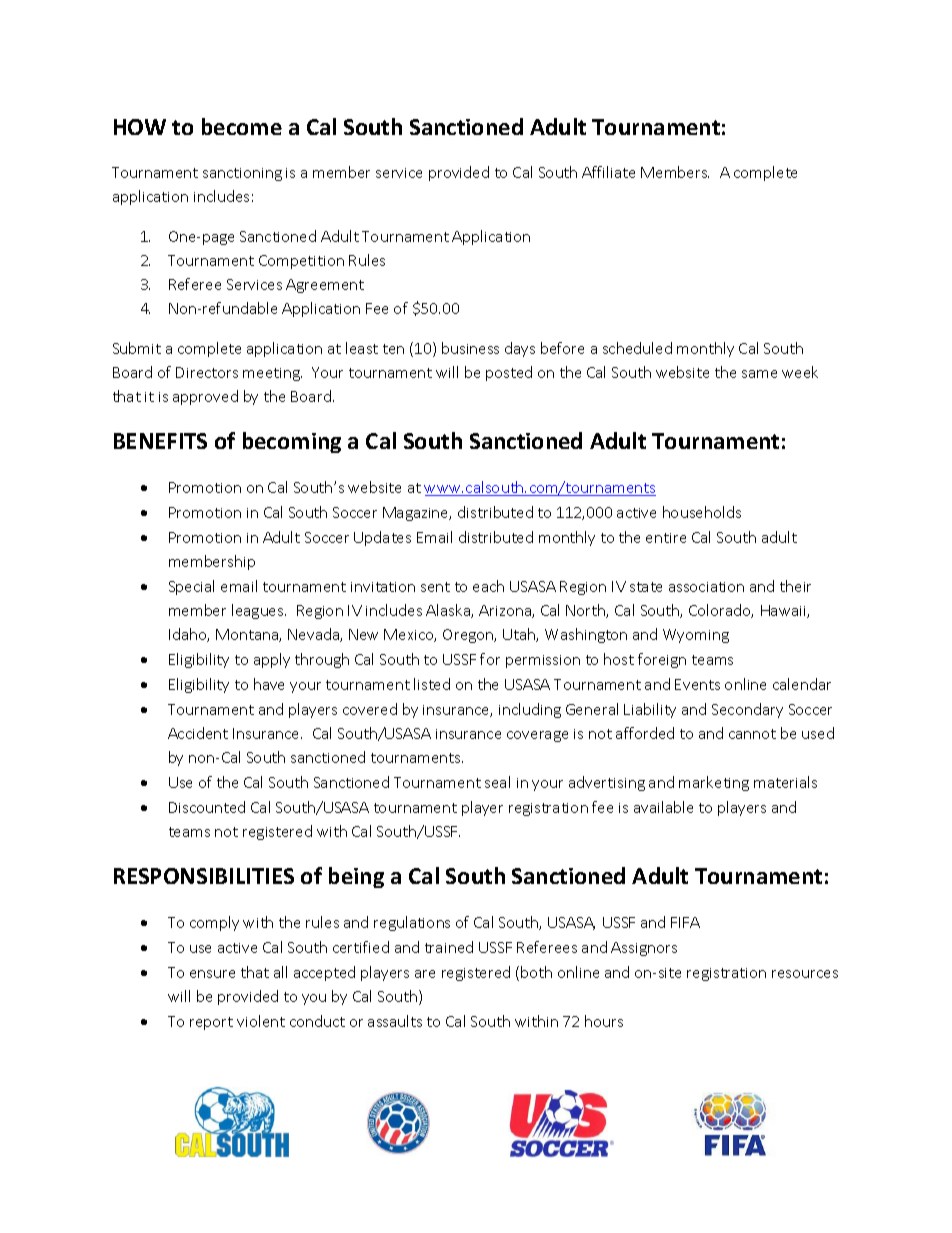  What do you see at coordinates (425, 974) in the image?
I see `are` at bounding box center [425, 974].
